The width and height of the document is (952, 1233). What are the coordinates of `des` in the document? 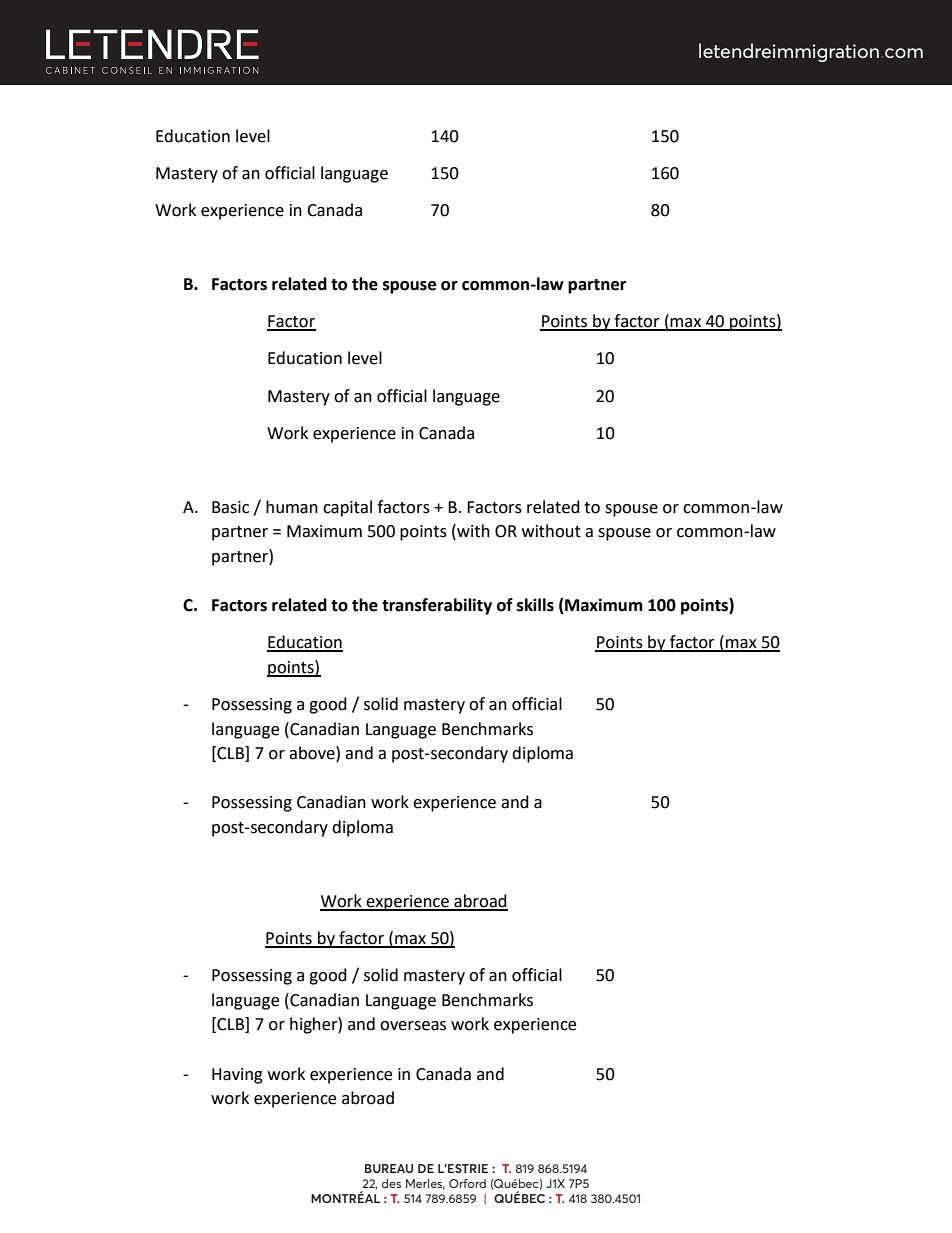 It's located at (391, 1183).
